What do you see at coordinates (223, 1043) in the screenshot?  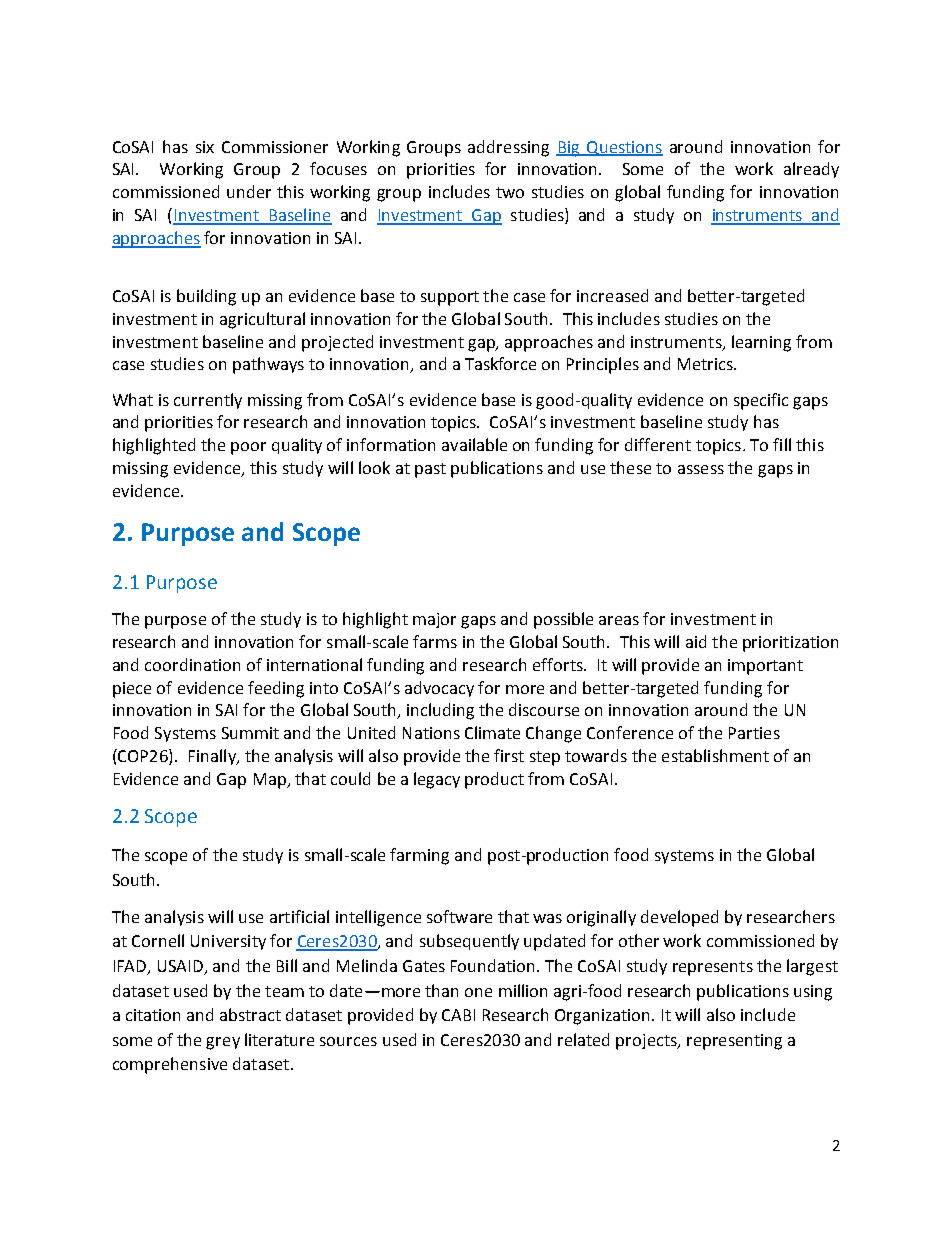 I see `grey` at bounding box center [223, 1043].
